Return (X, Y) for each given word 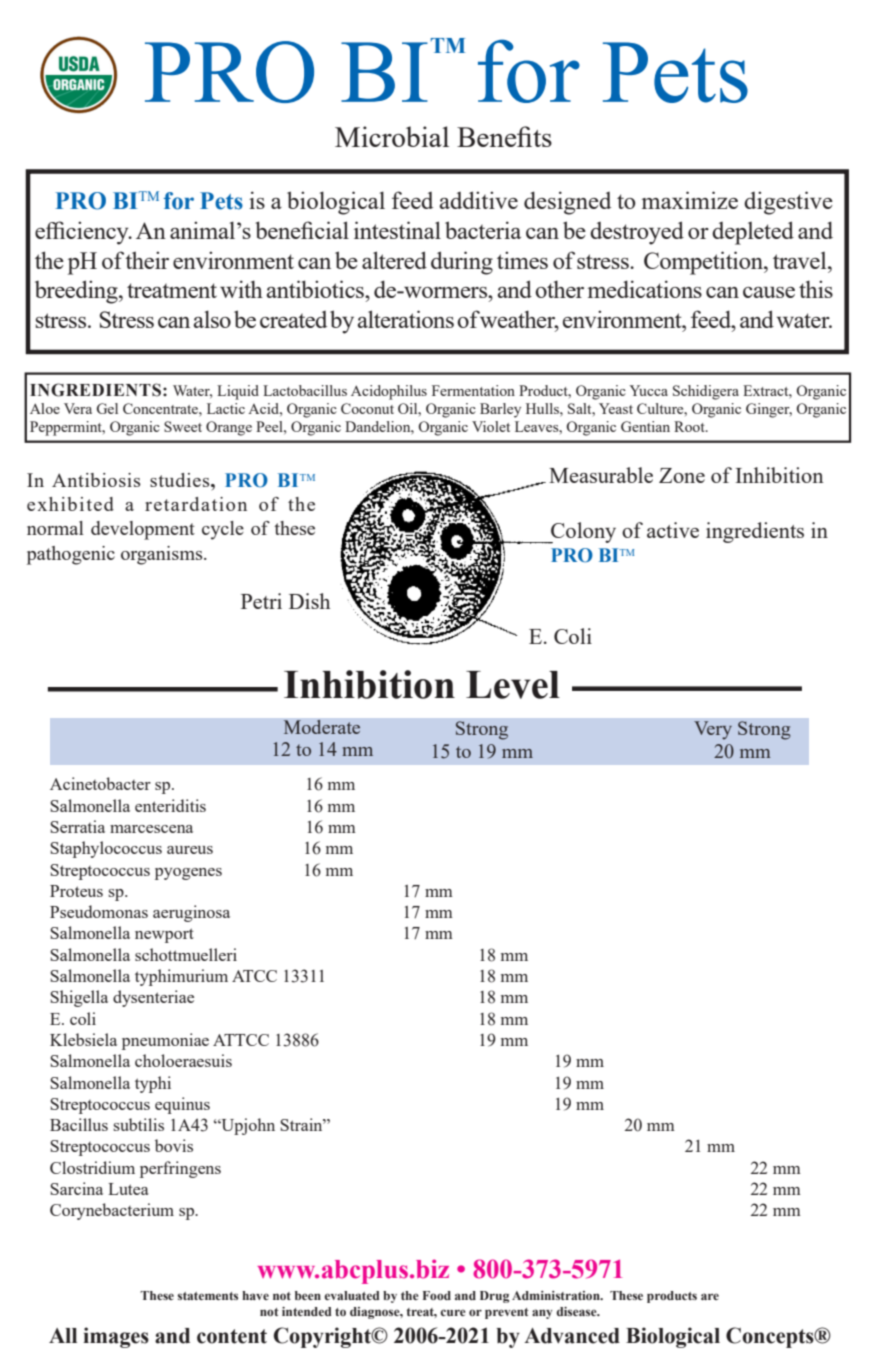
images (116, 1337)
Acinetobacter (100, 783)
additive (478, 200)
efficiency (83, 233)
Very (713, 730)
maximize (689, 200)
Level (513, 685)
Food (437, 1295)
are (710, 1296)
